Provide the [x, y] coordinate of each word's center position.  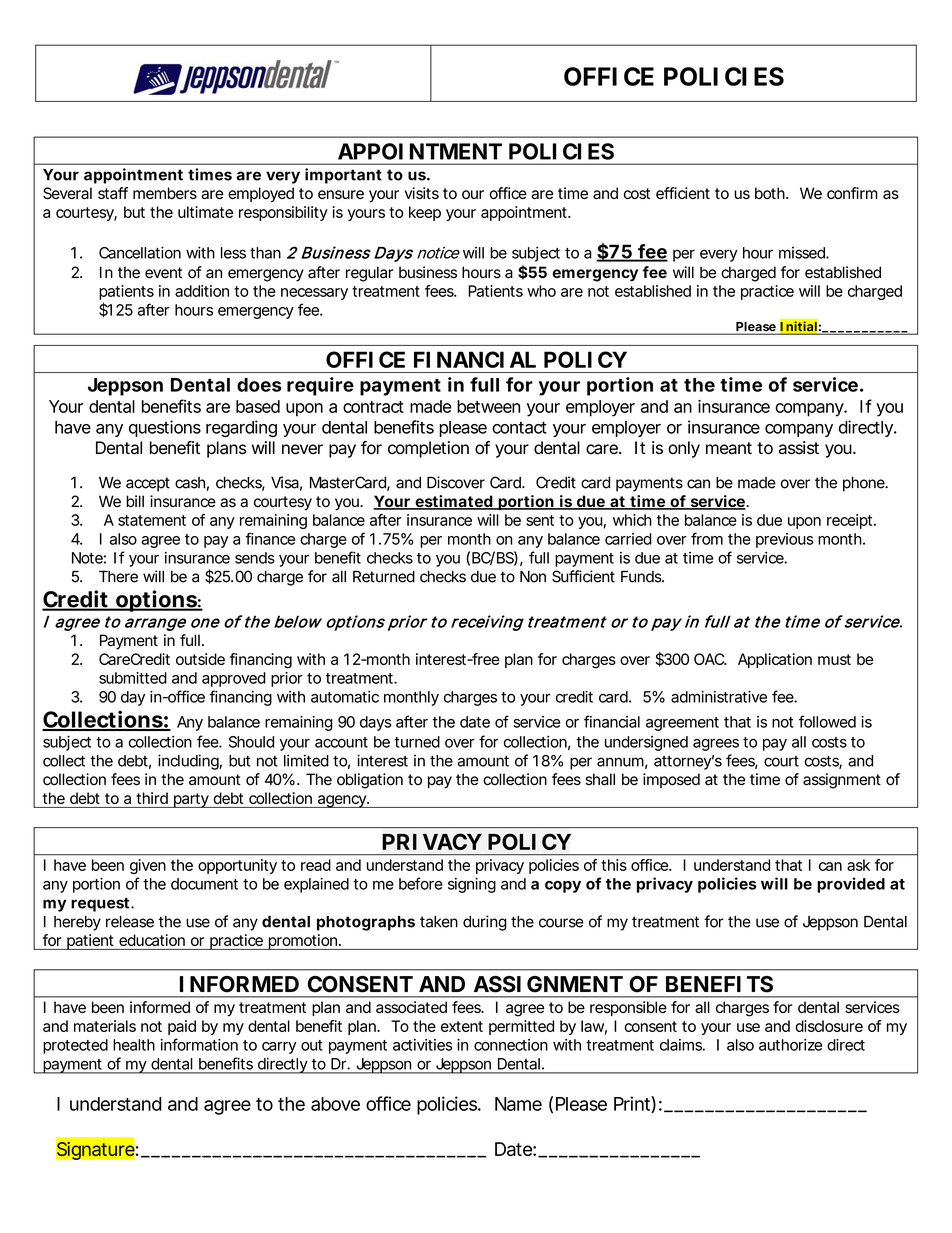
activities [422, 1045]
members [165, 193]
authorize [790, 1045]
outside [200, 659]
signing [472, 885]
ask [858, 865]
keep [425, 213]
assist [799, 448]
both [771, 193]
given [148, 866]
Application [775, 660]
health [134, 1045]
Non [533, 576]
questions [165, 428]
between [488, 406]
